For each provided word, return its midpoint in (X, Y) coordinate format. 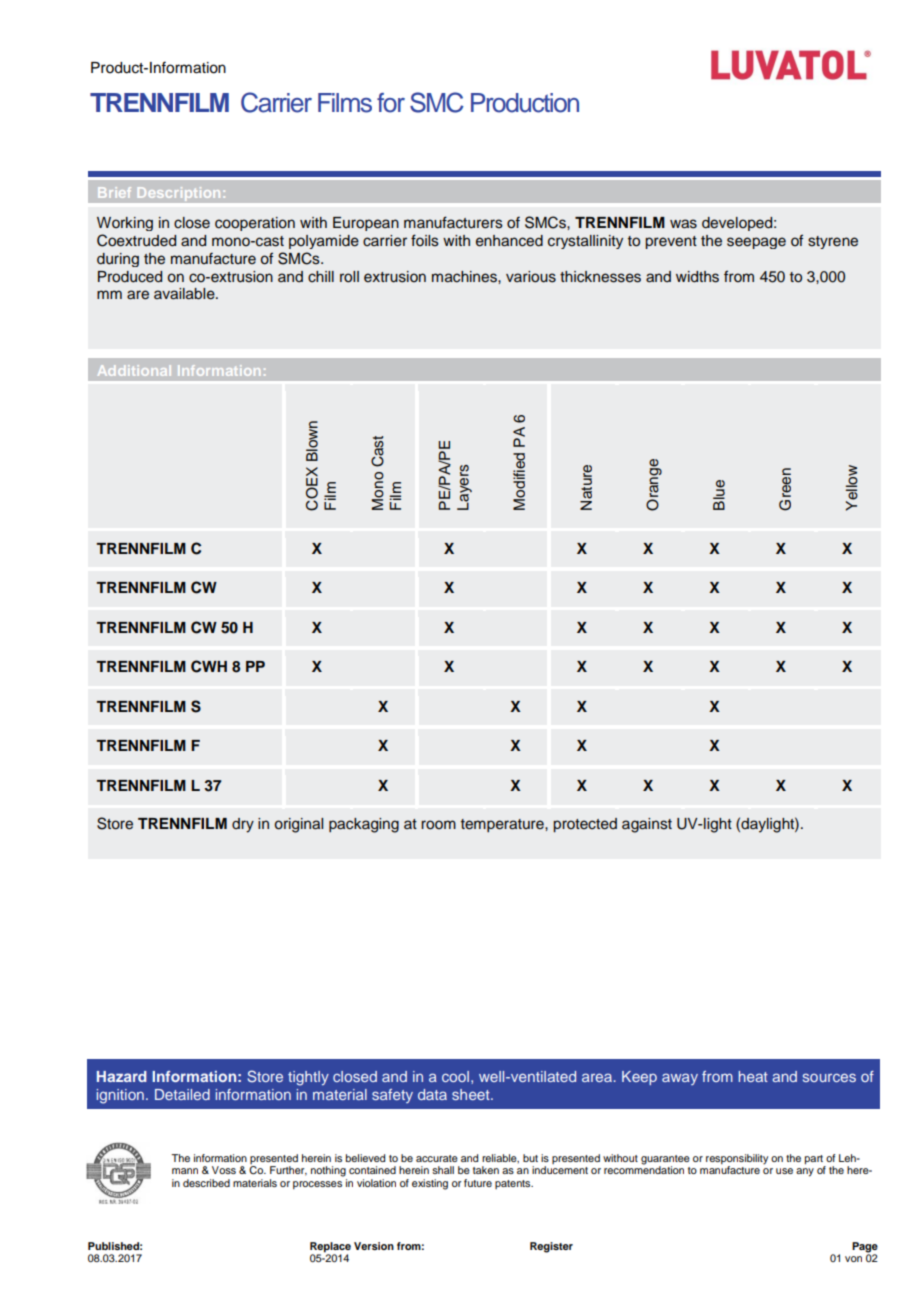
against (647, 825)
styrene (833, 242)
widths (697, 277)
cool (455, 1076)
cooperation (255, 224)
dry (243, 825)
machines (465, 277)
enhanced (509, 241)
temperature (503, 825)
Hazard (122, 1076)
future (478, 1183)
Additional (134, 370)
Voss (224, 1170)
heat (753, 1076)
